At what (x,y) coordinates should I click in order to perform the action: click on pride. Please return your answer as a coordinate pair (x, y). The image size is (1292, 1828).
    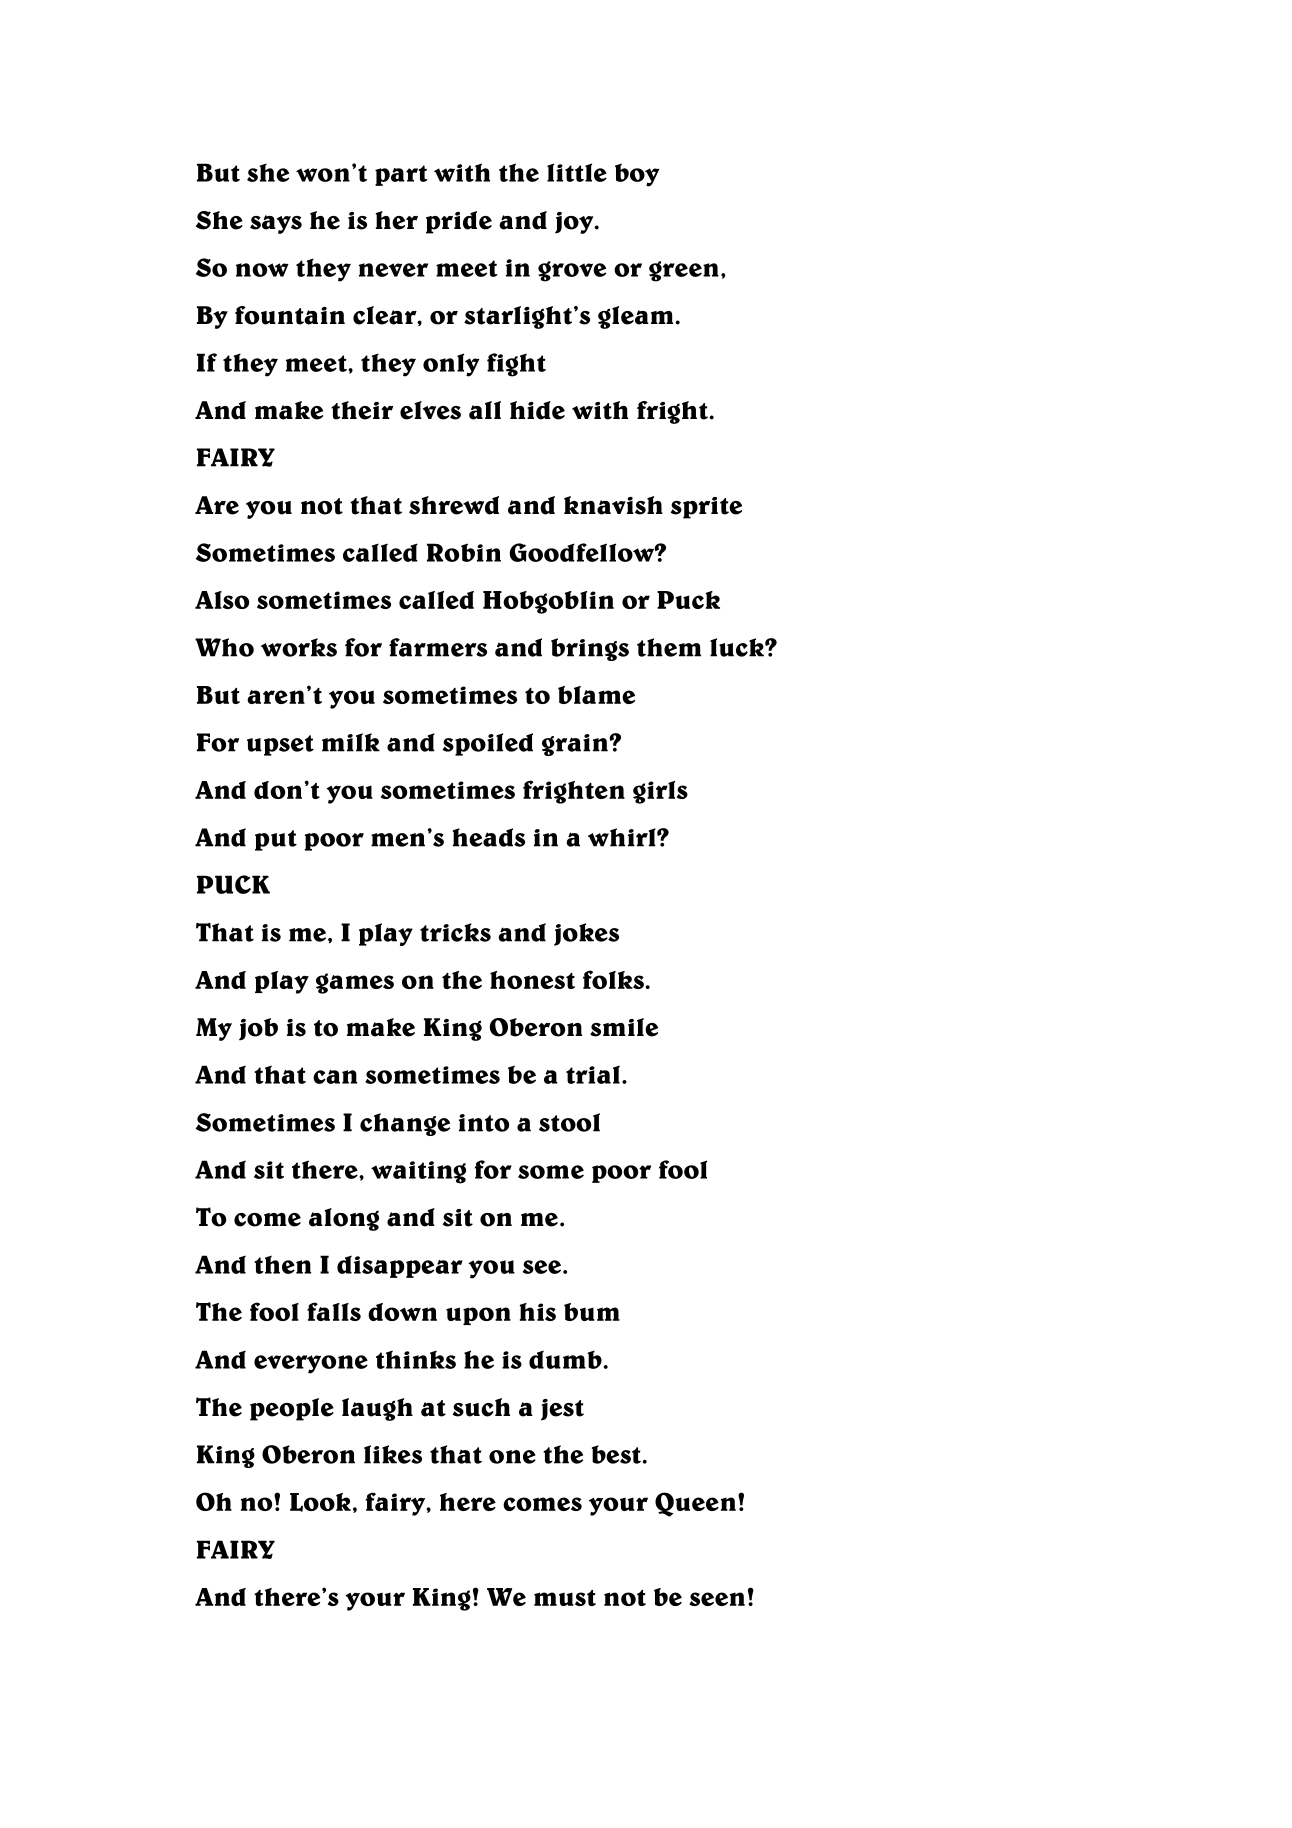
    Looking at the image, I should click on (459, 222).
